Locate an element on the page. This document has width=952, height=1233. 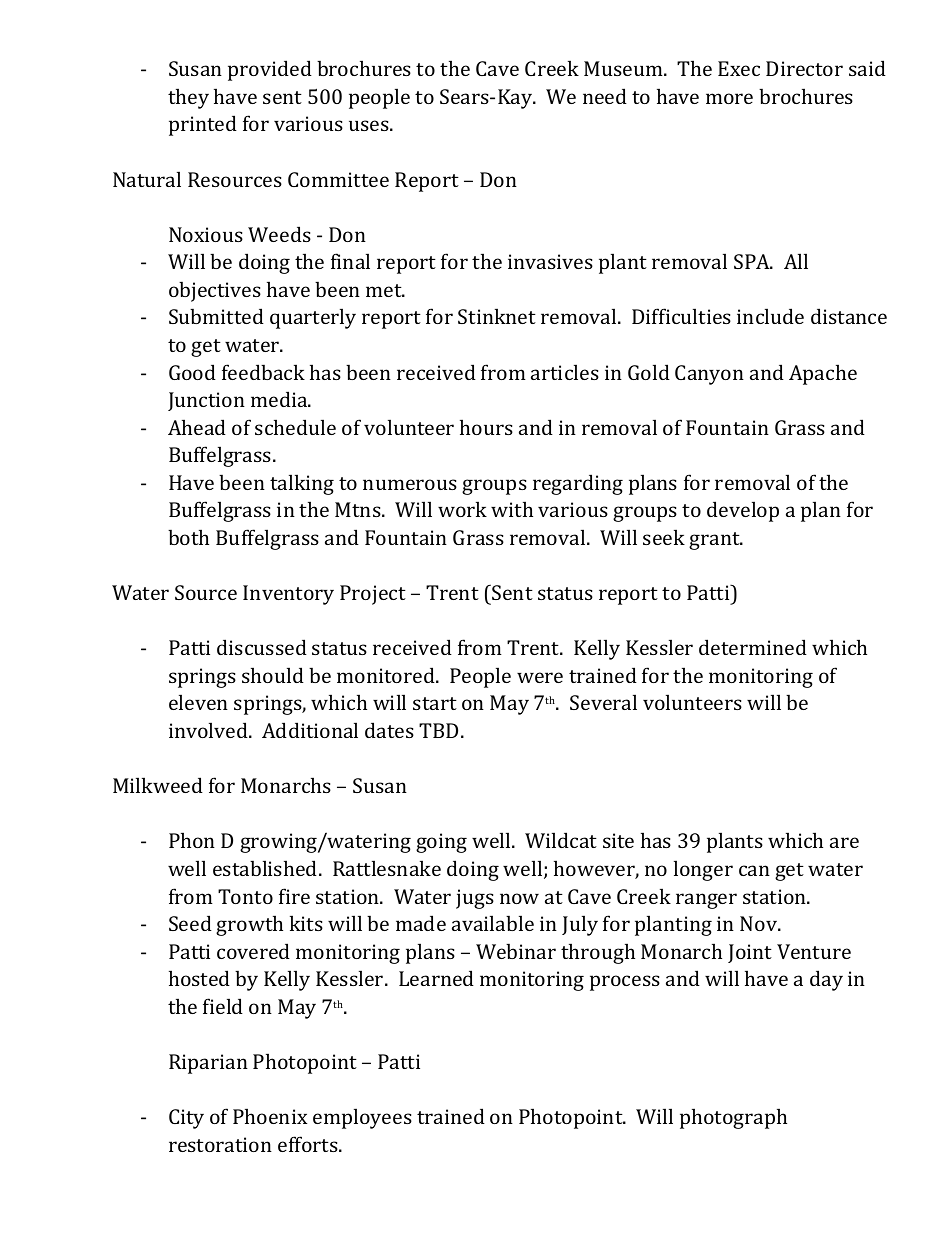
Director is located at coordinates (804, 68).
